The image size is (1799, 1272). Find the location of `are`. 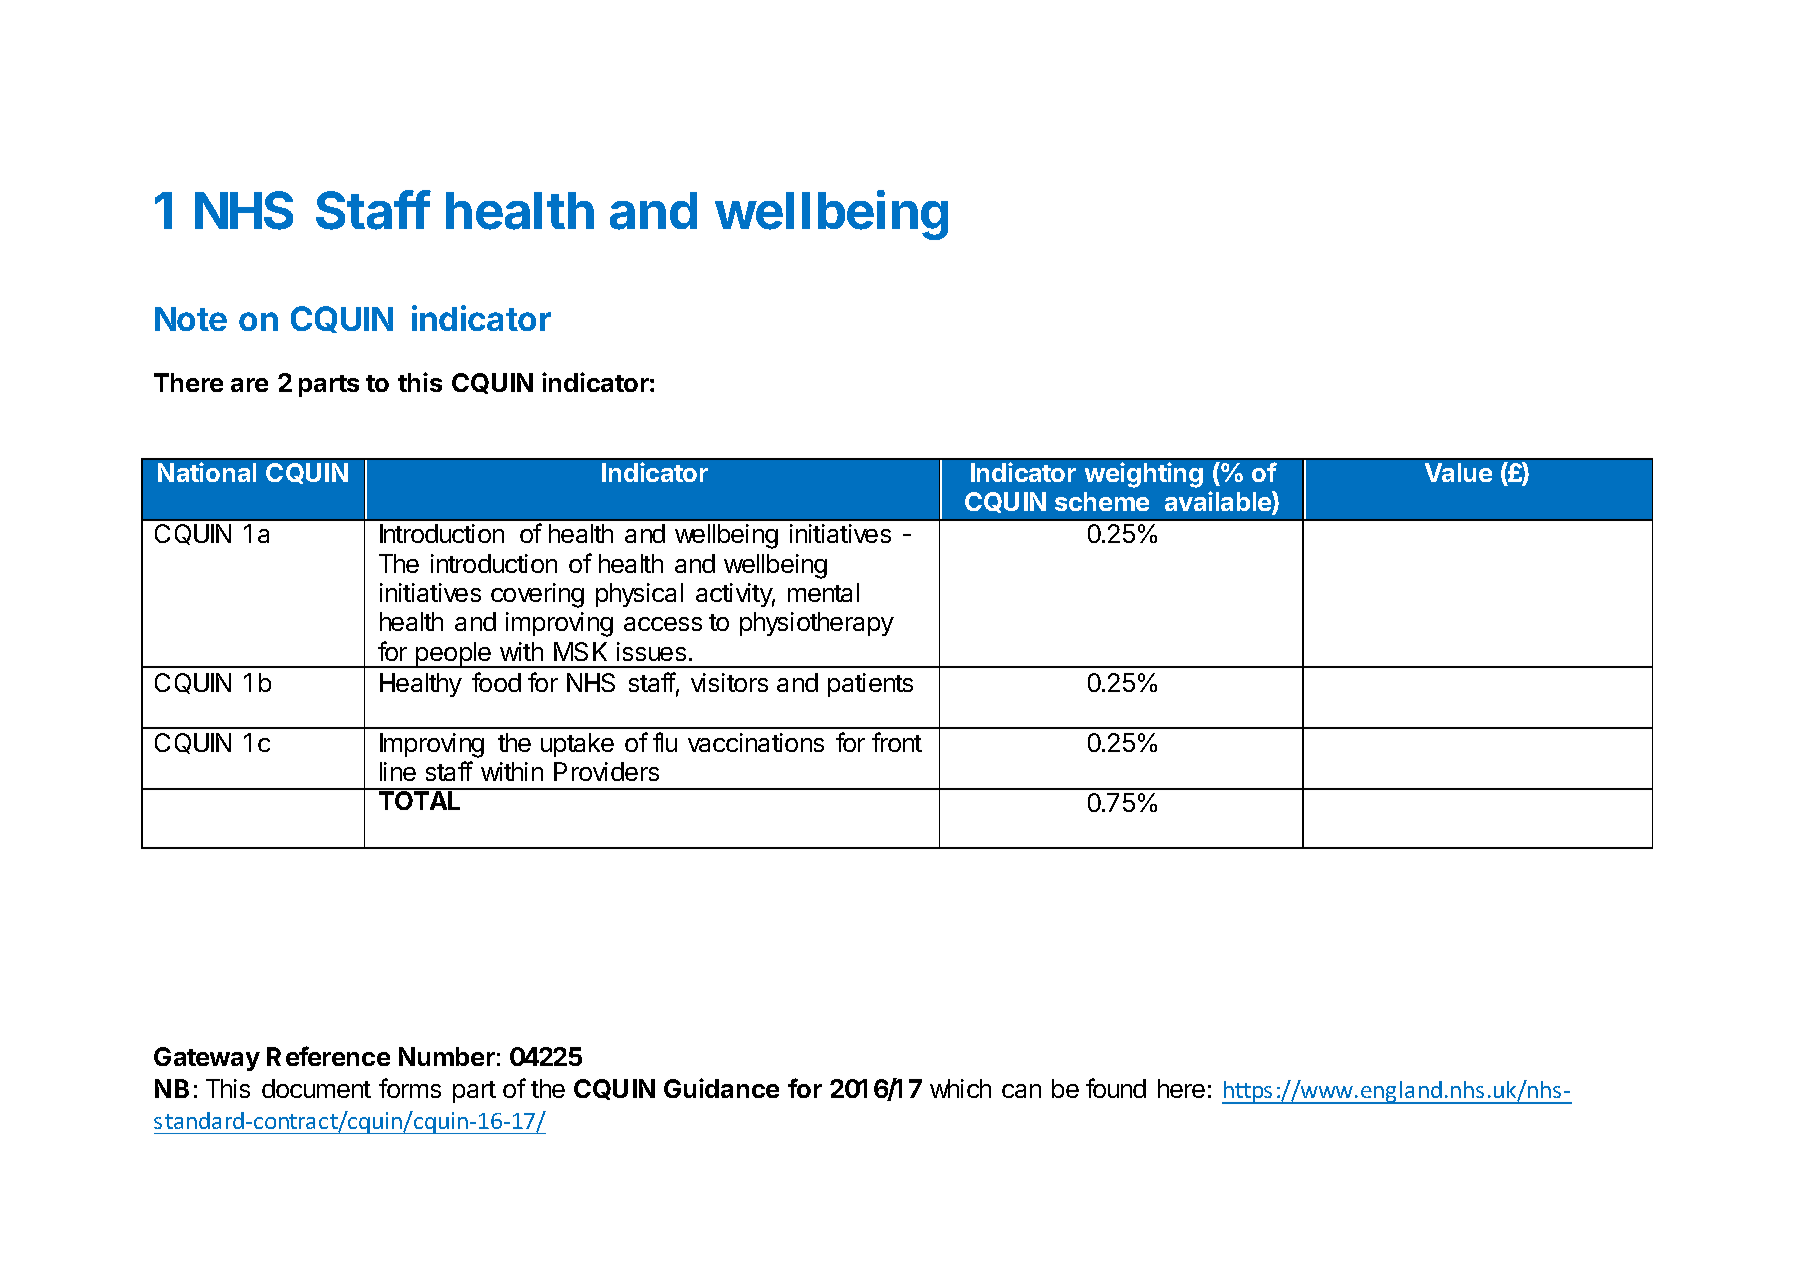

are is located at coordinates (249, 385).
